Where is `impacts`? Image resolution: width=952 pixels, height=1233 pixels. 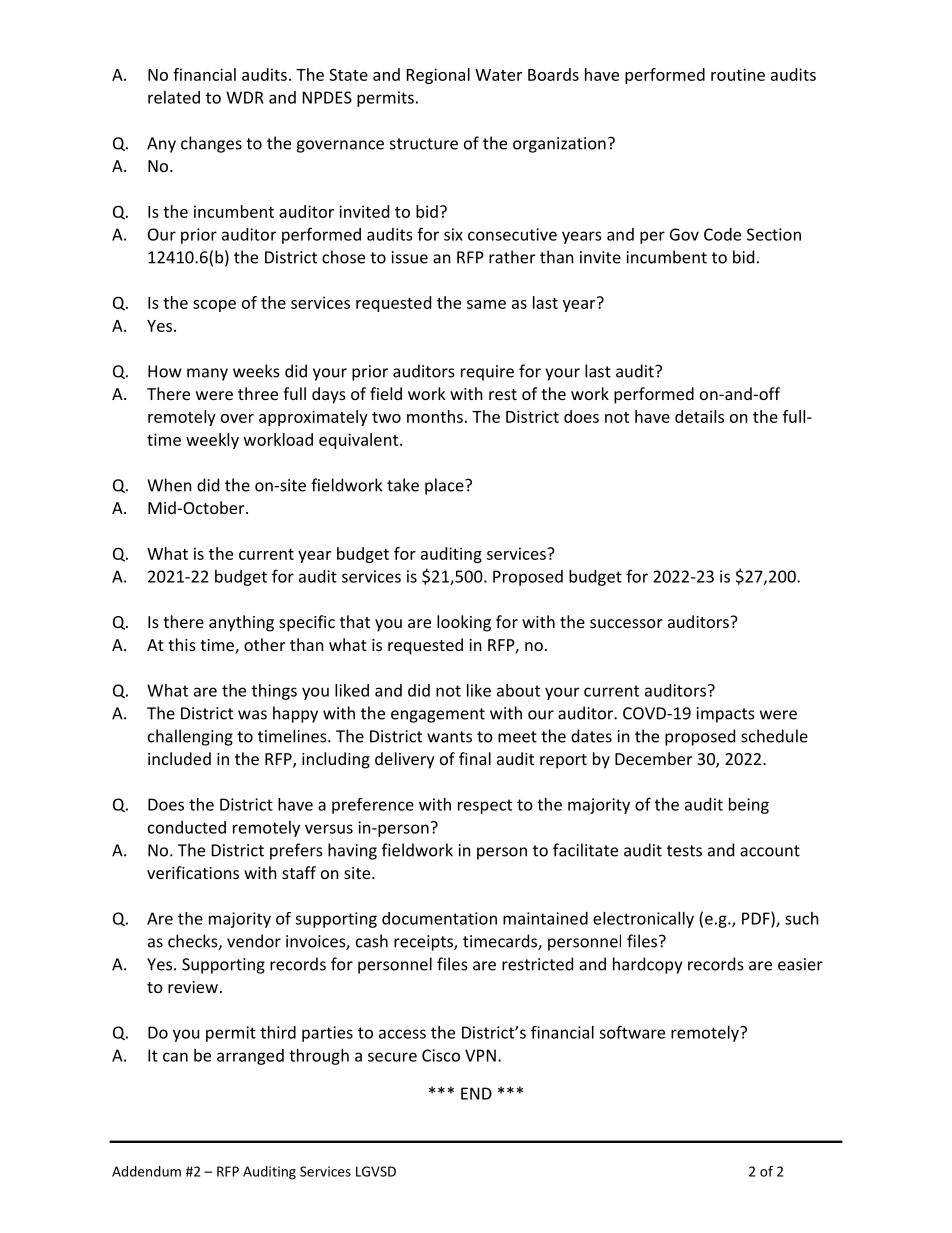
impacts is located at coordinates (726, 715).
